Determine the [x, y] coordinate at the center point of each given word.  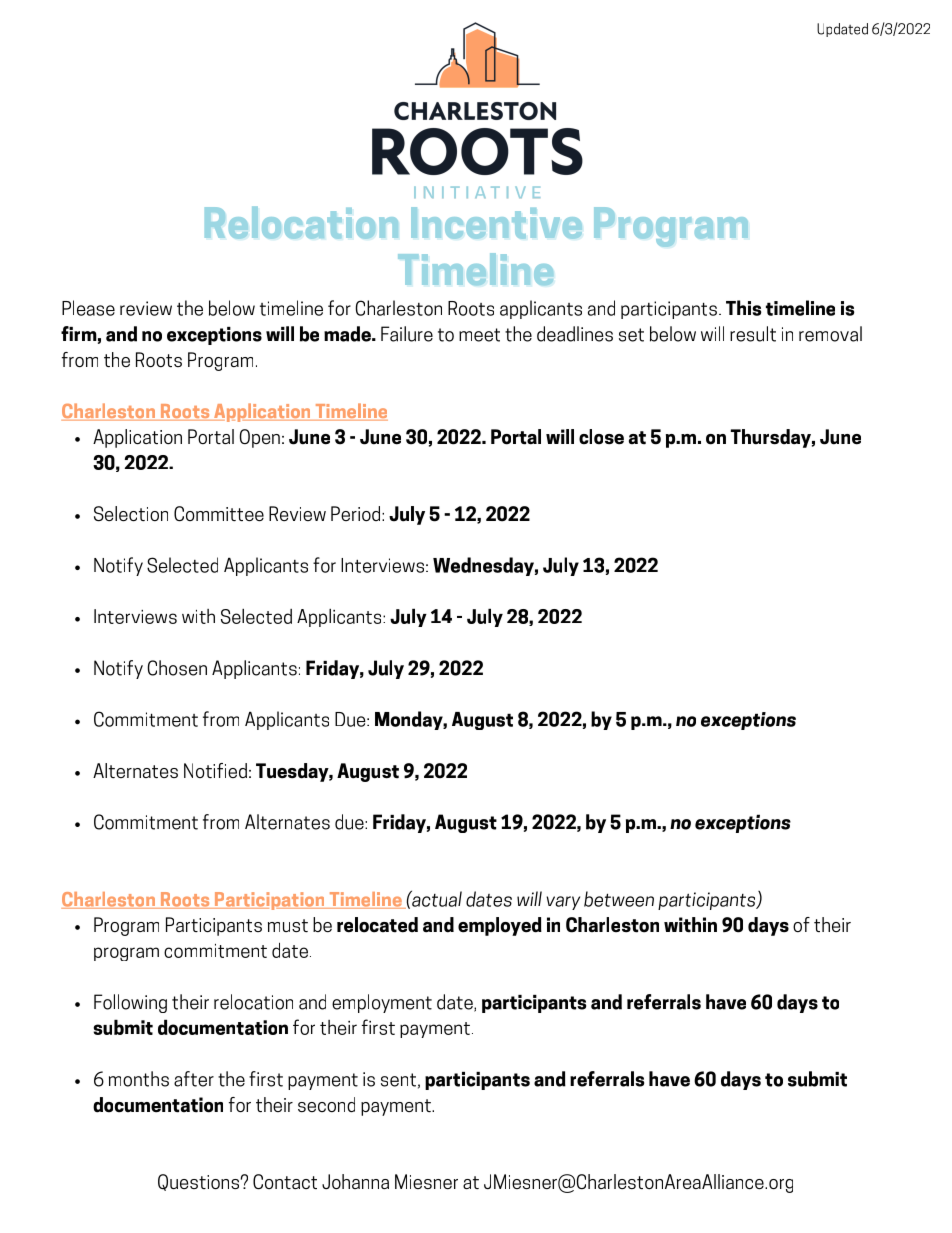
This [743, 308]
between [619, 899]
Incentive [496, 223]
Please [88, 308]
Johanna [355, 1181]
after [194, 1079]
